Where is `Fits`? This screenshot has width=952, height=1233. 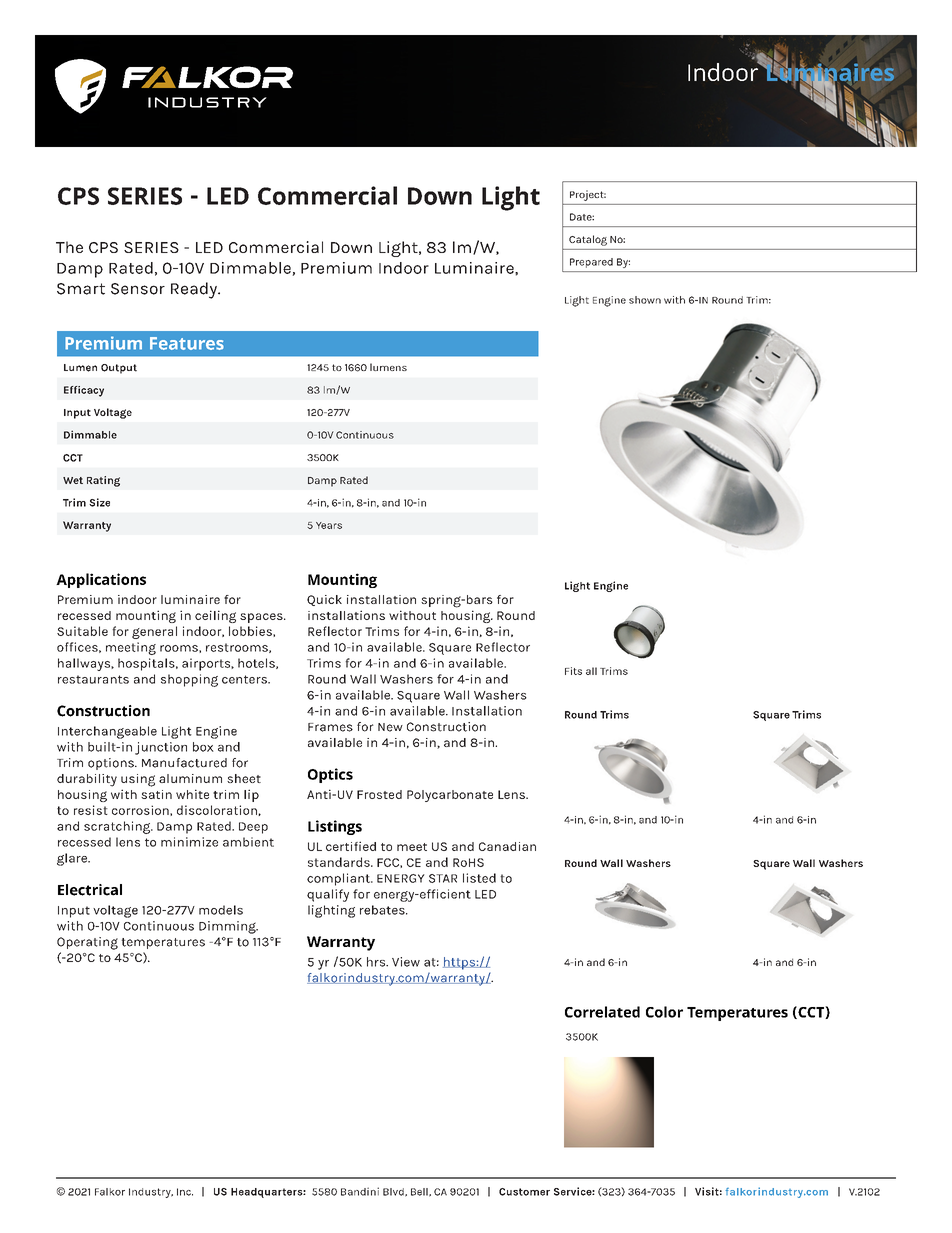 Fits is located at coordinates (573, 671).
